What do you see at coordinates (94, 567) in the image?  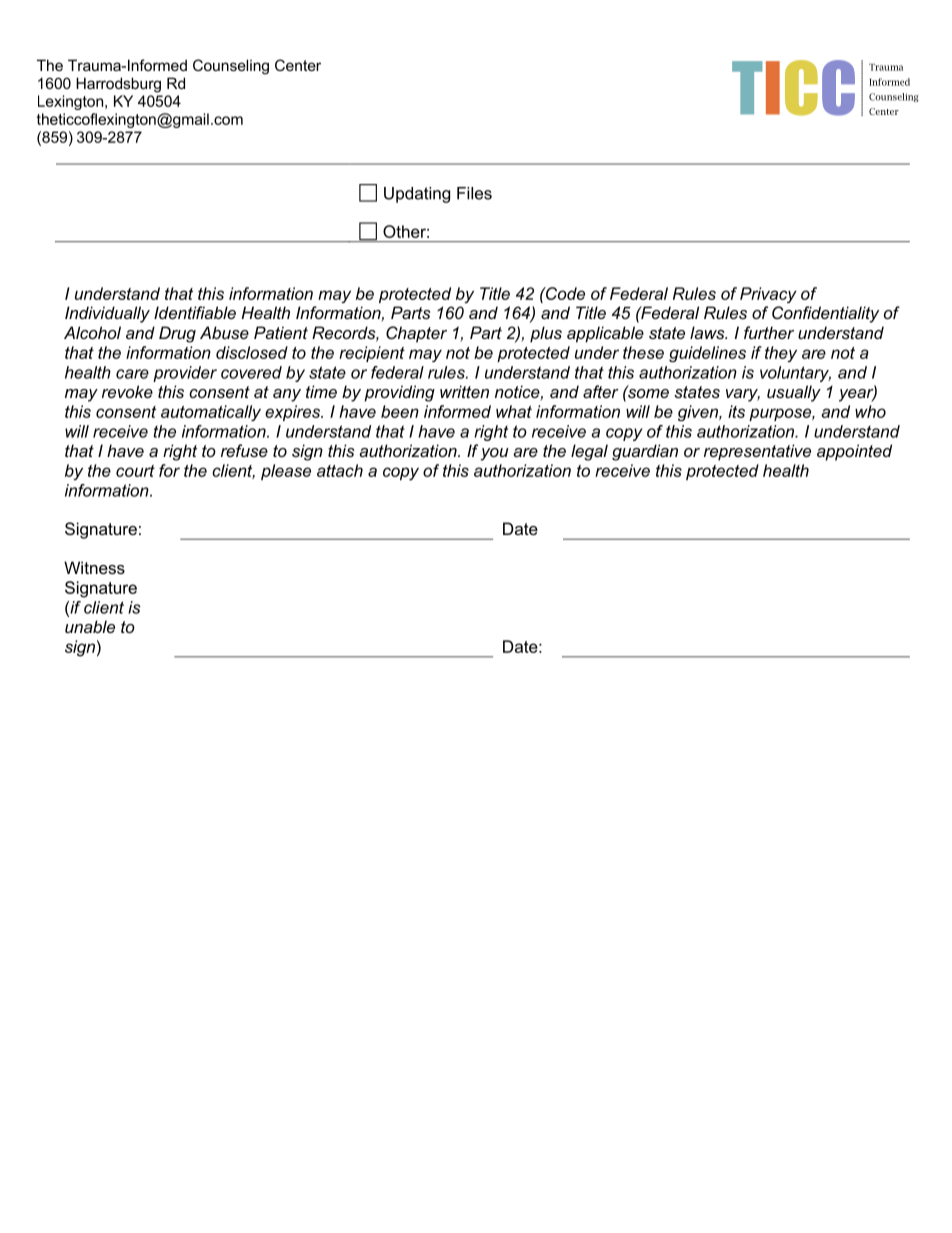 I see `Witness` at bounding box center [94, 567].
